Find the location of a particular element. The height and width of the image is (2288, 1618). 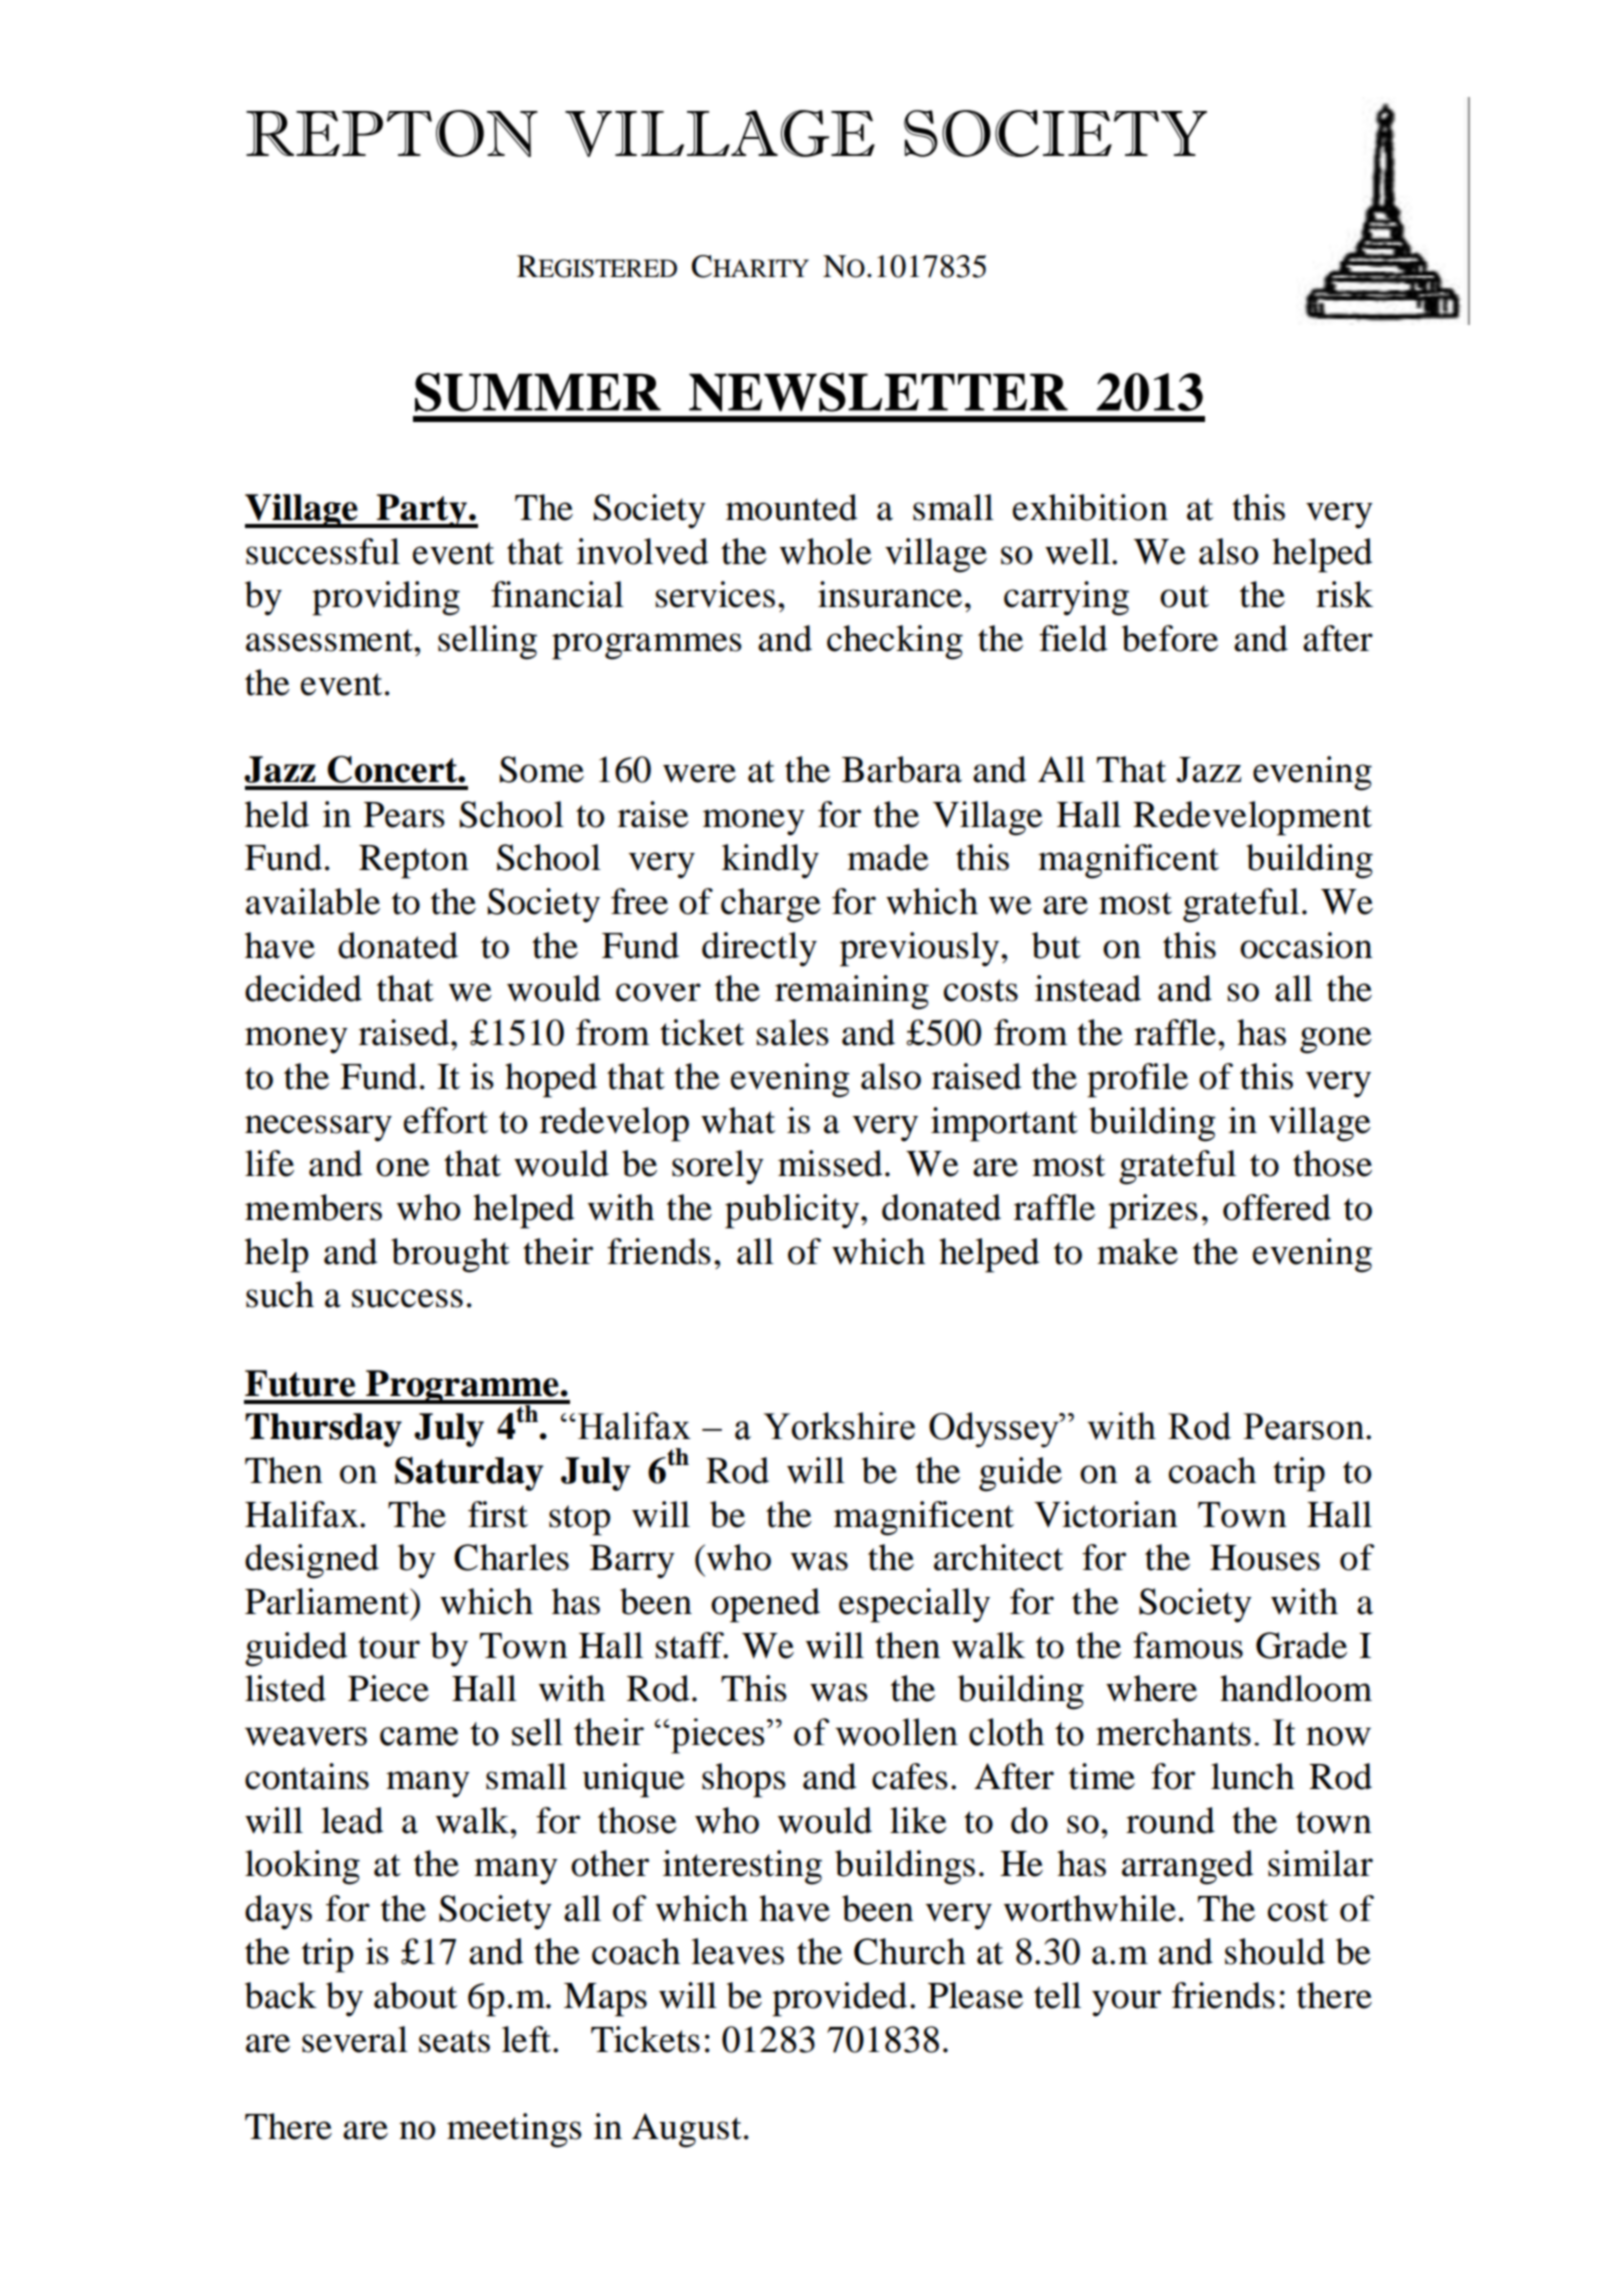

mounted is located at coordinates (791, 507).
